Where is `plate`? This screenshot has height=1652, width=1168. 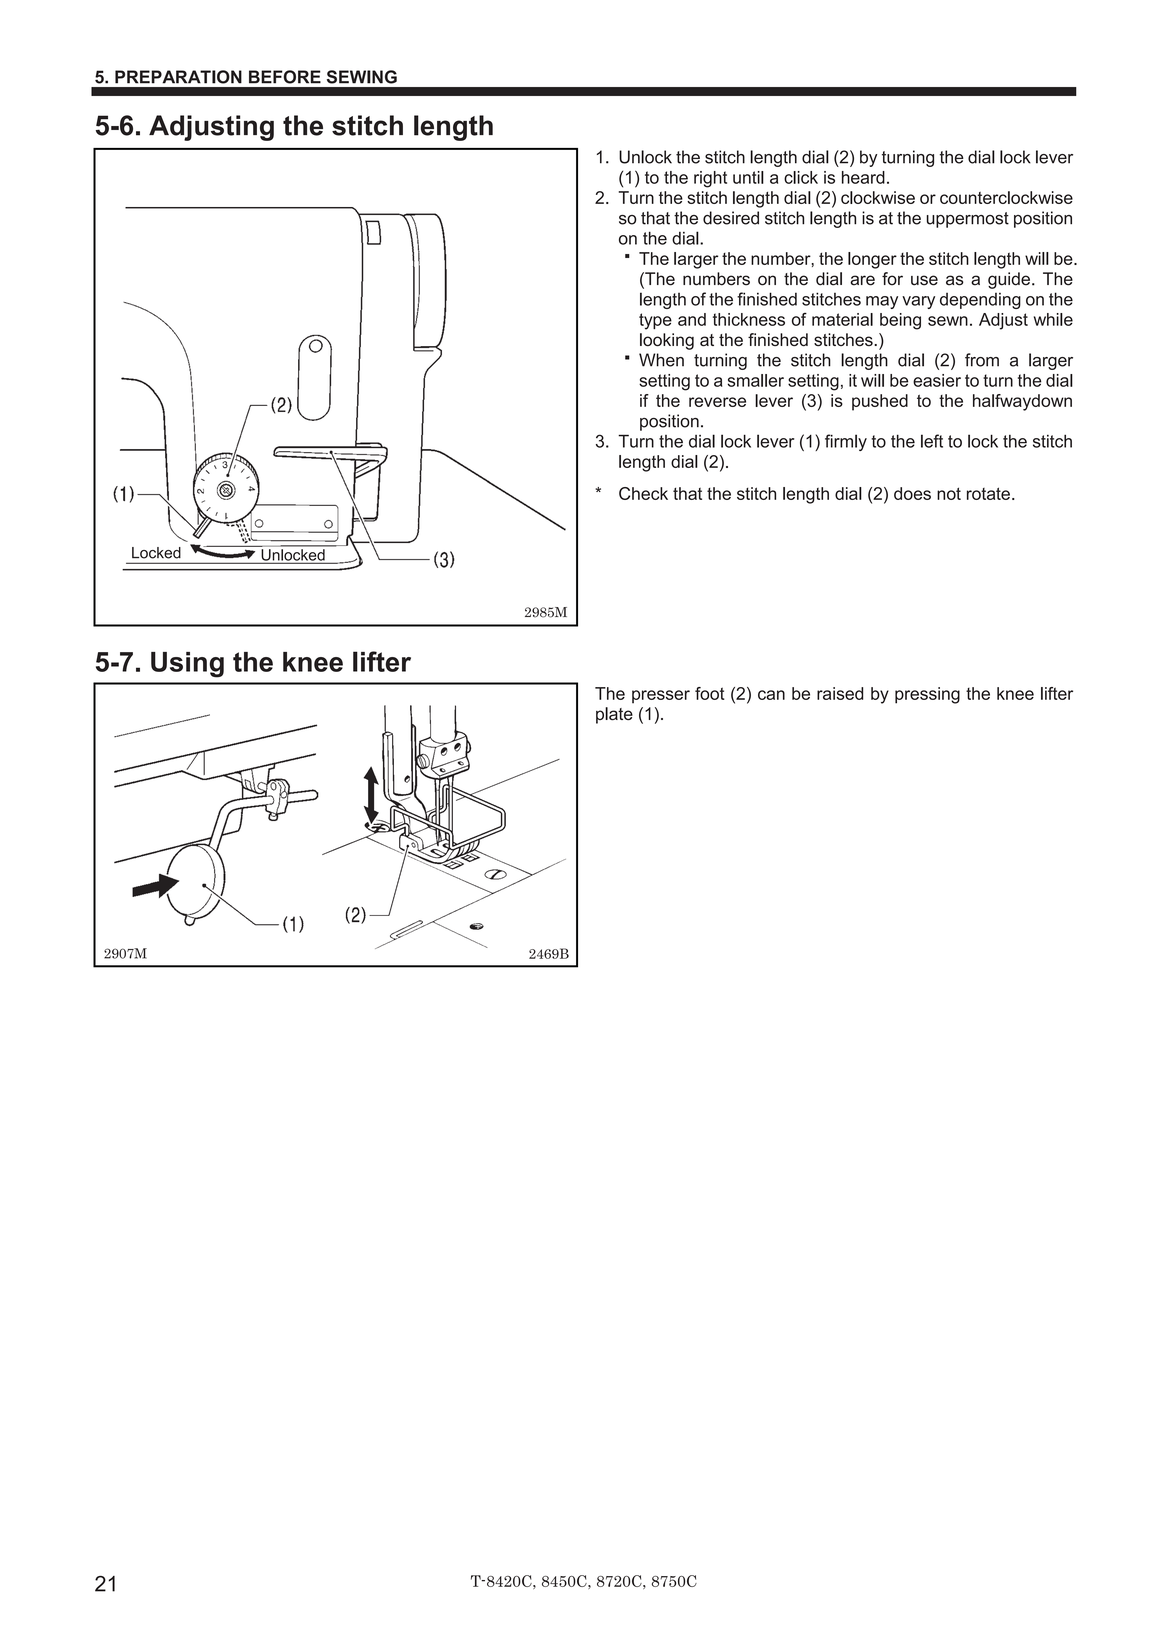 plate is located at coordinates (614, 715).
